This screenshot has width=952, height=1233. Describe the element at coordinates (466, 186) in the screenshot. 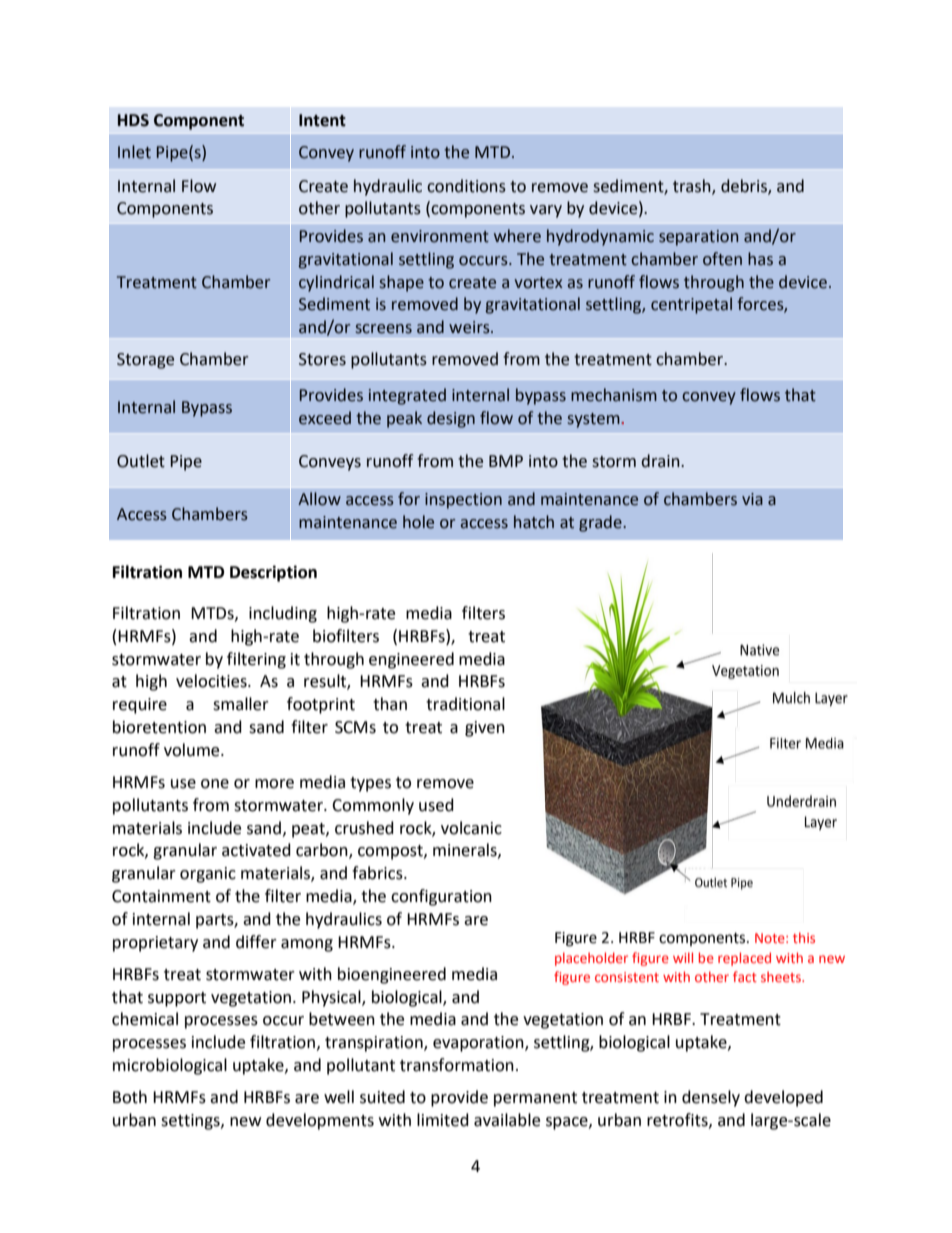

I see `conditions` at that location.
